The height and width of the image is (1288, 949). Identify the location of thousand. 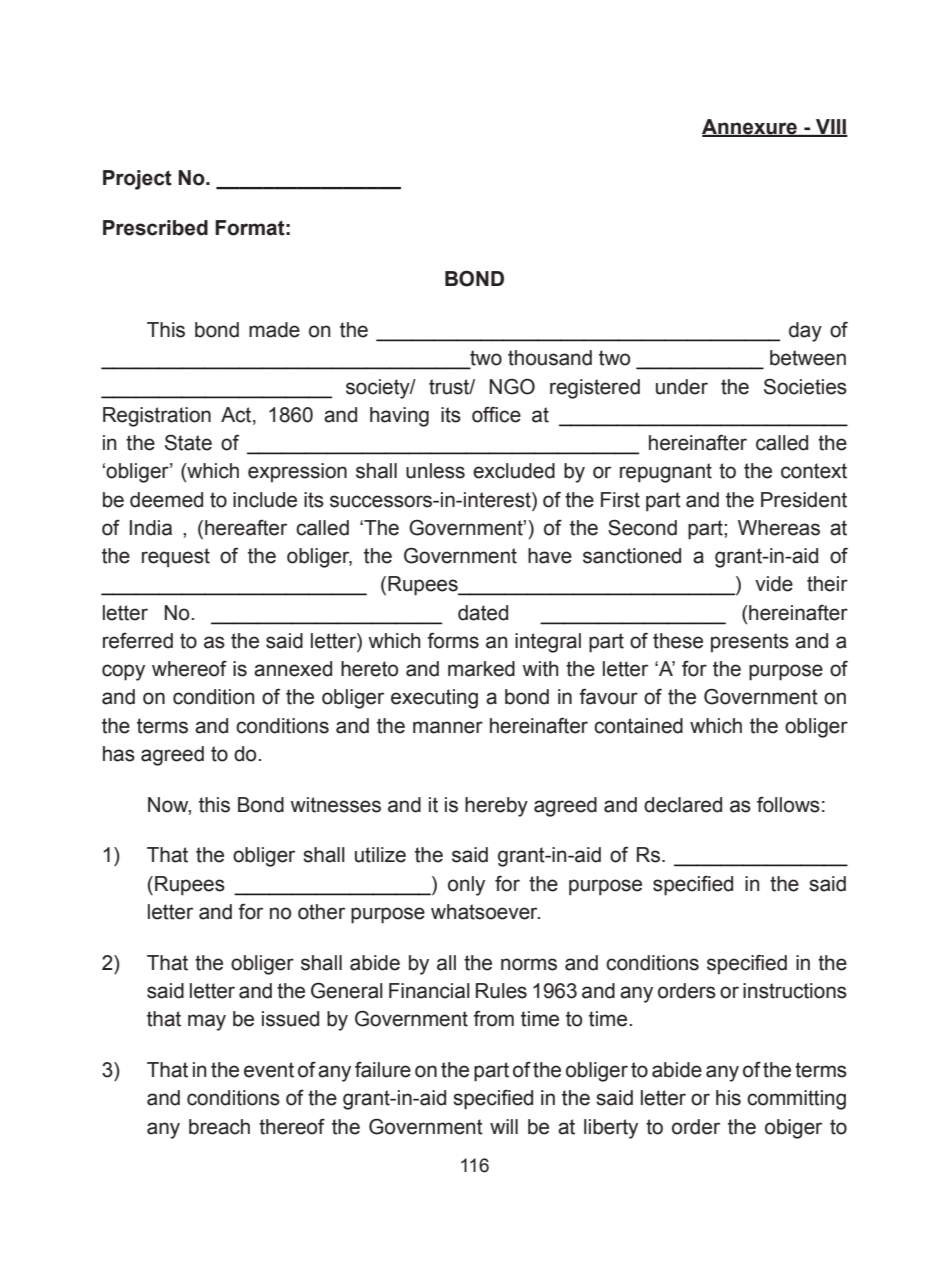
(550, 358).
